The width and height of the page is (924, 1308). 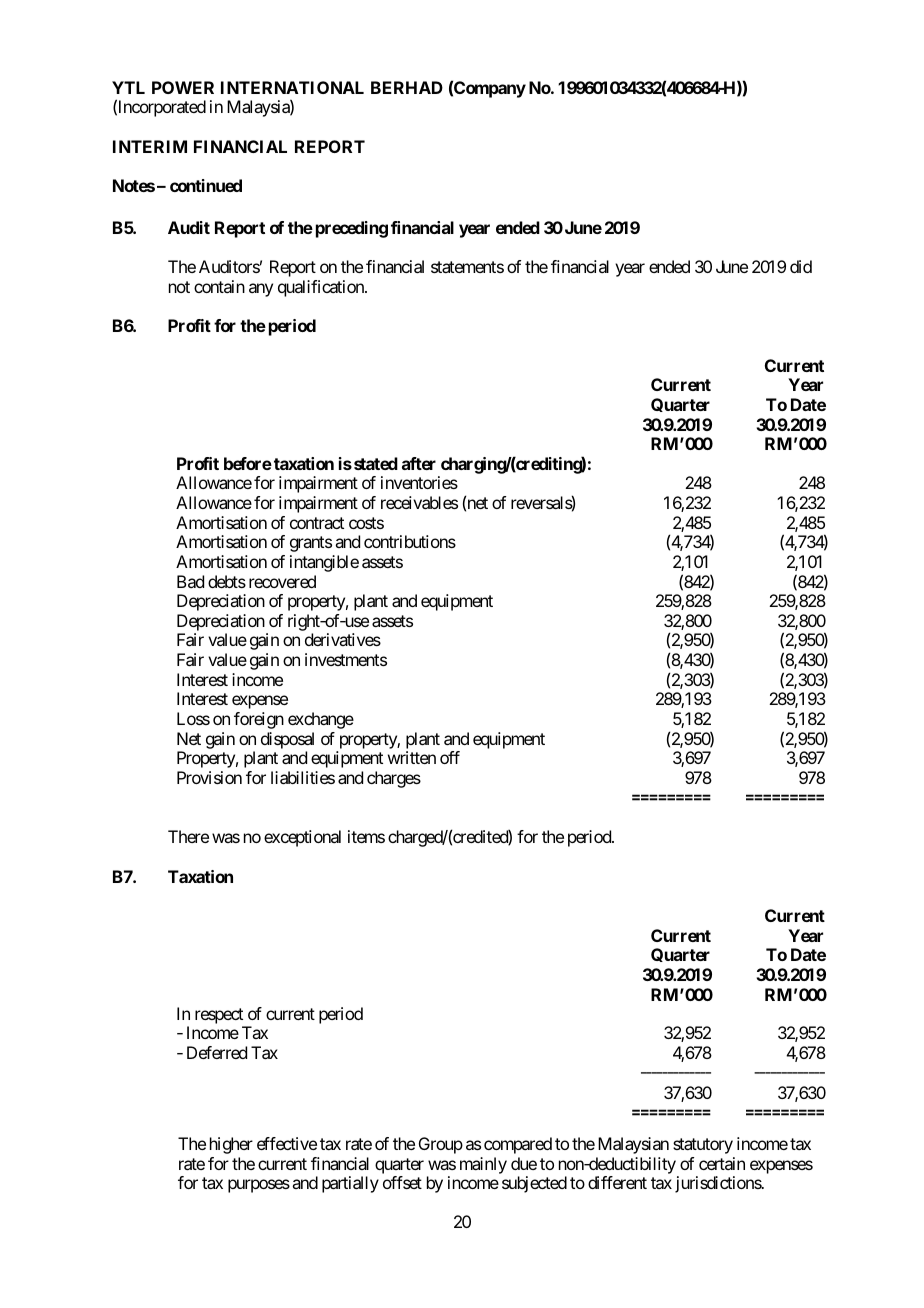 What do you see at coordinates (183, 87) in the page?
I see `POWER` at bounding box center [183, 87].
